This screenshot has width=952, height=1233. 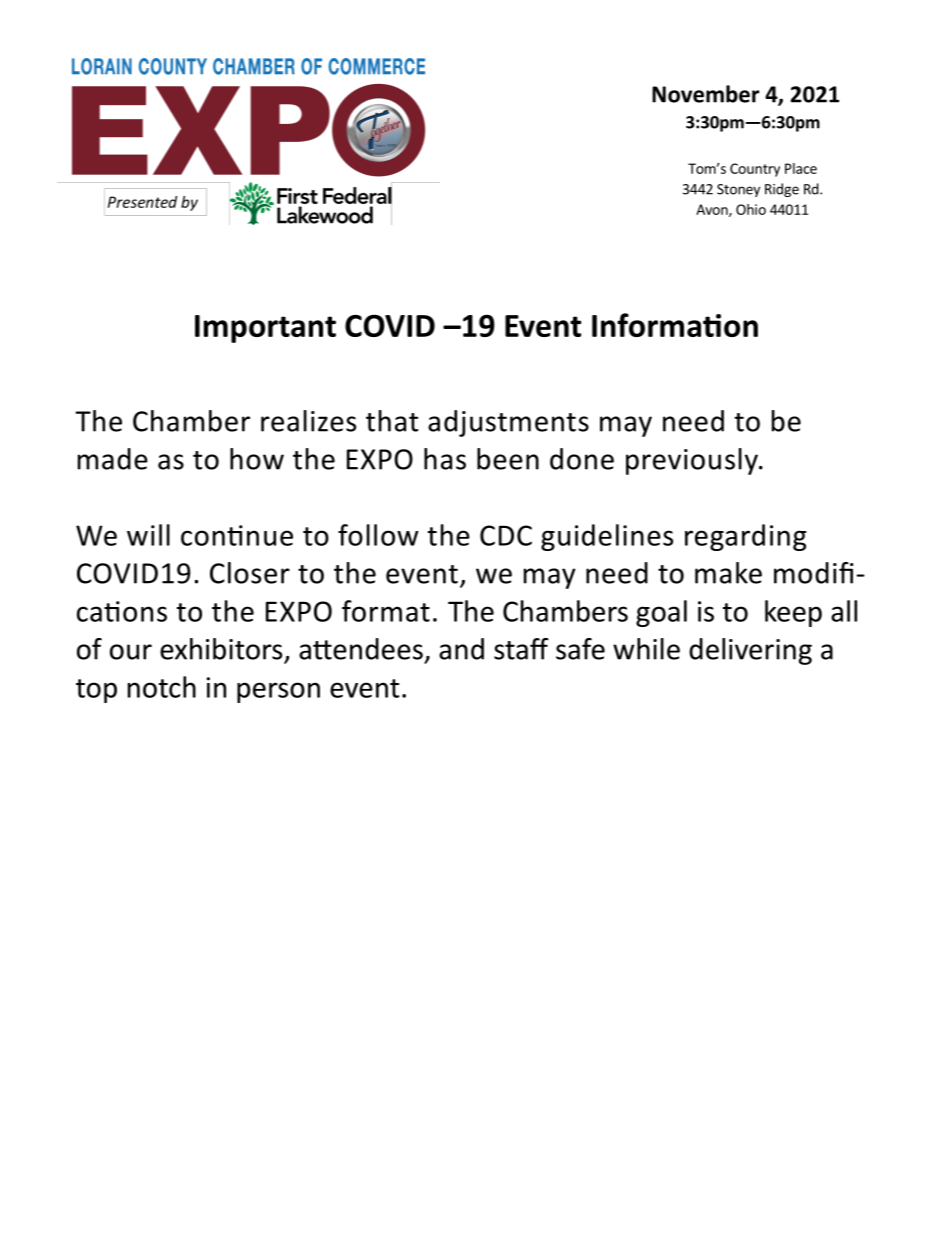 What do you see at coordinates (162, 687) in the screenshot?
I see `notch` at bounding box center [162, 687].
